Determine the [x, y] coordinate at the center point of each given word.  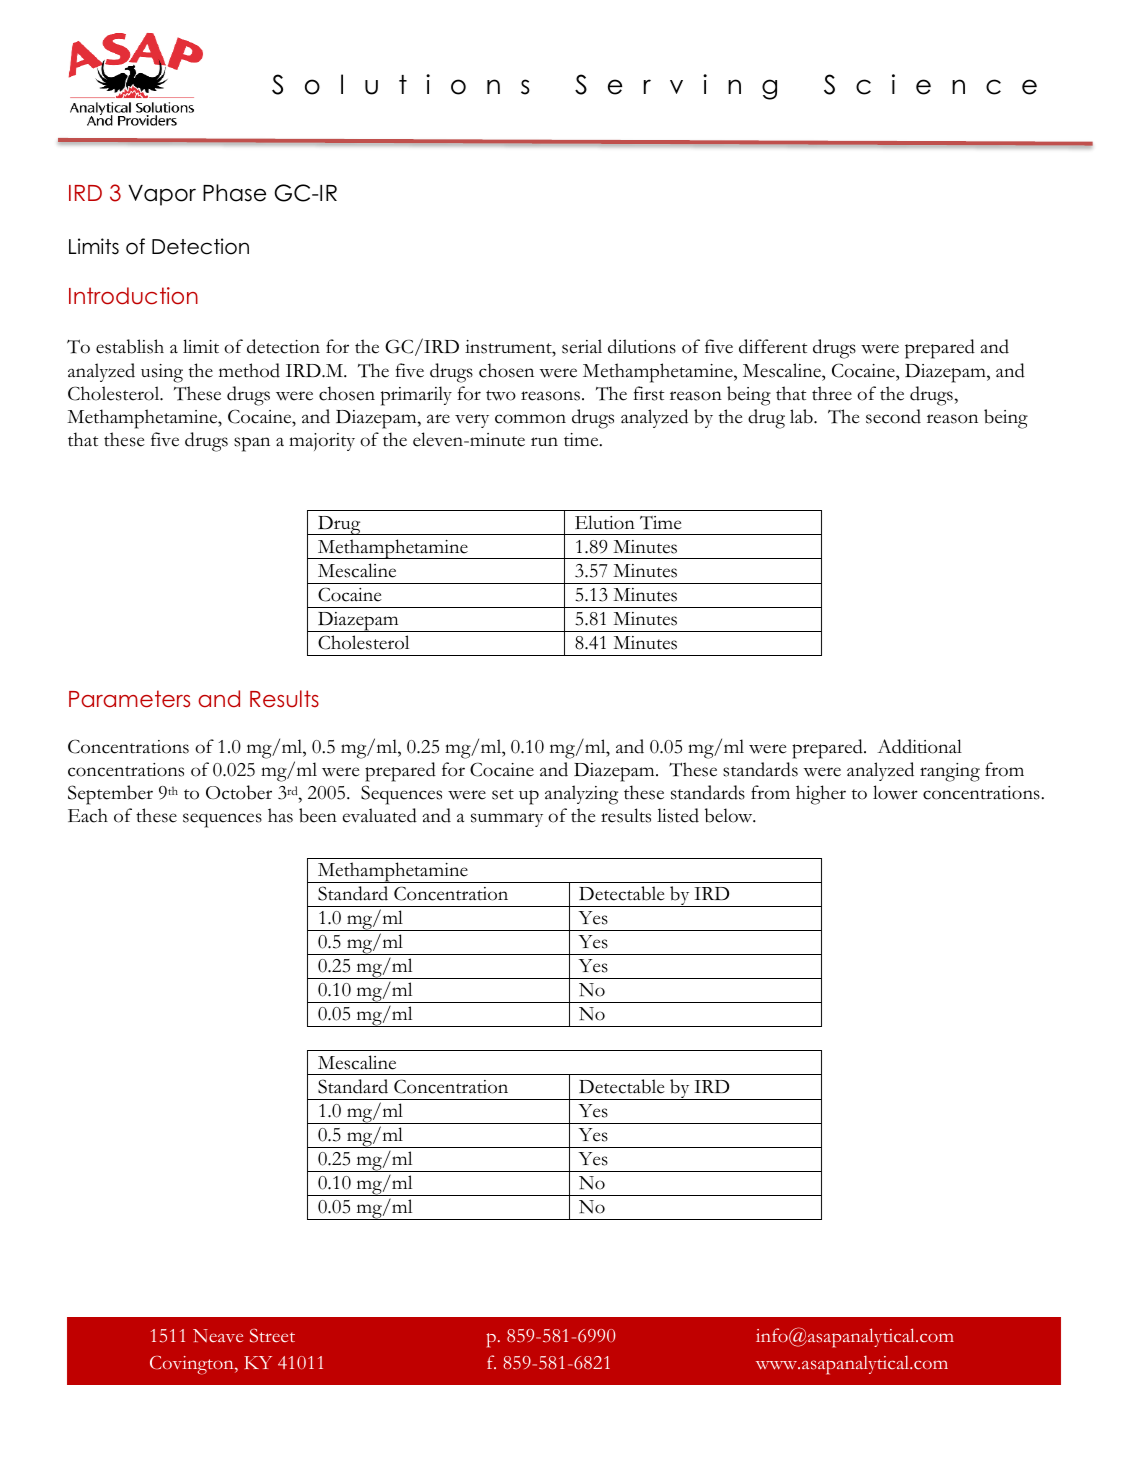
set [503, 794]
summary [507, 820]
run [544, 441]
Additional [919, 746]
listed [678, 815]
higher [821, 795]
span [252, 444]
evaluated [380, 815]
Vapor [162, 195]
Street [272, 1335]
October [239, 792]
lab [802, 416]
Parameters [129, 699]
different [773, 346]
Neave [218, 1335]
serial [582, 346]
